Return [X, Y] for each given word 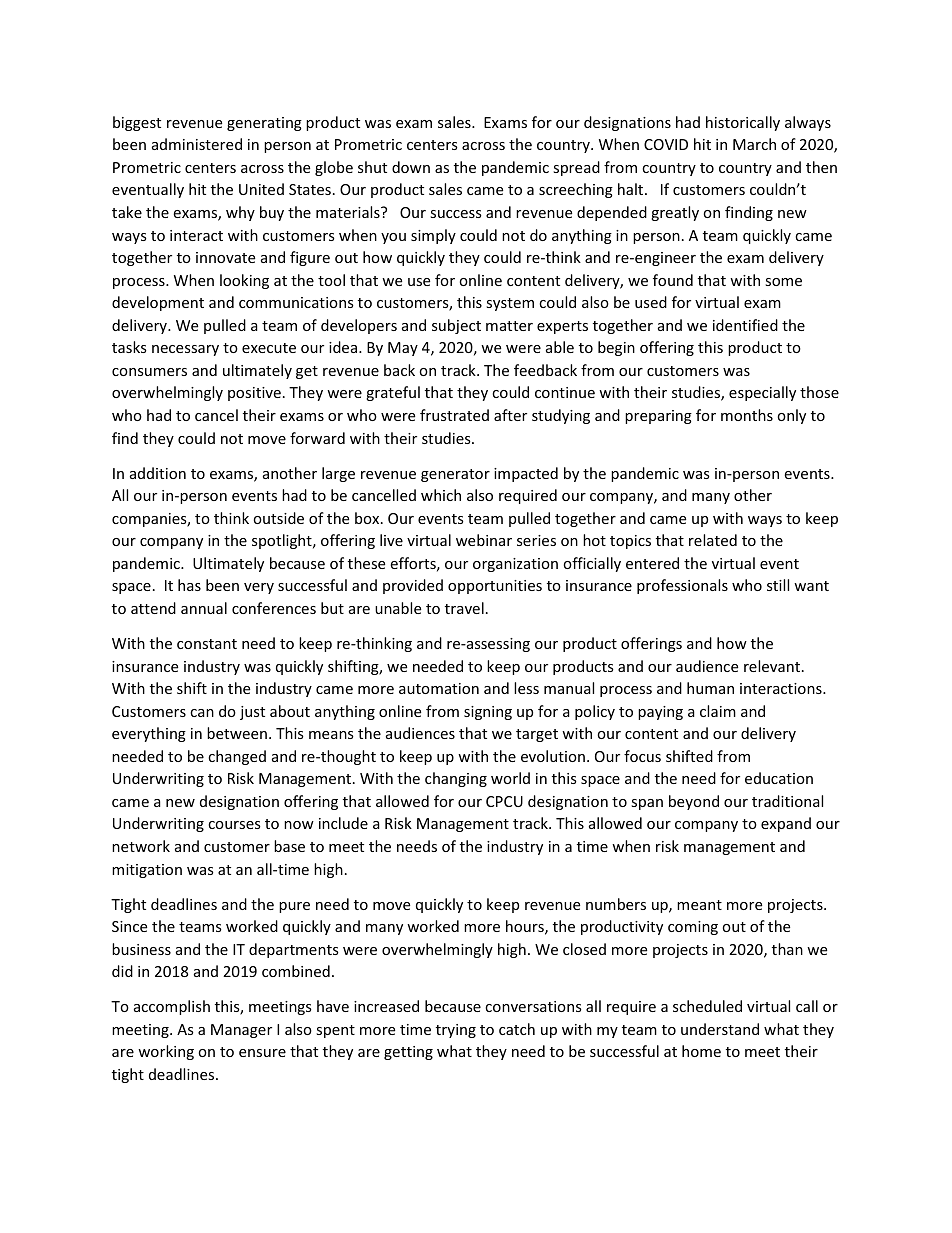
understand [720, 1029]
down [411, 167]
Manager [241, 1031]
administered [197, 144]
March [754, 144]
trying [456, 1031]
